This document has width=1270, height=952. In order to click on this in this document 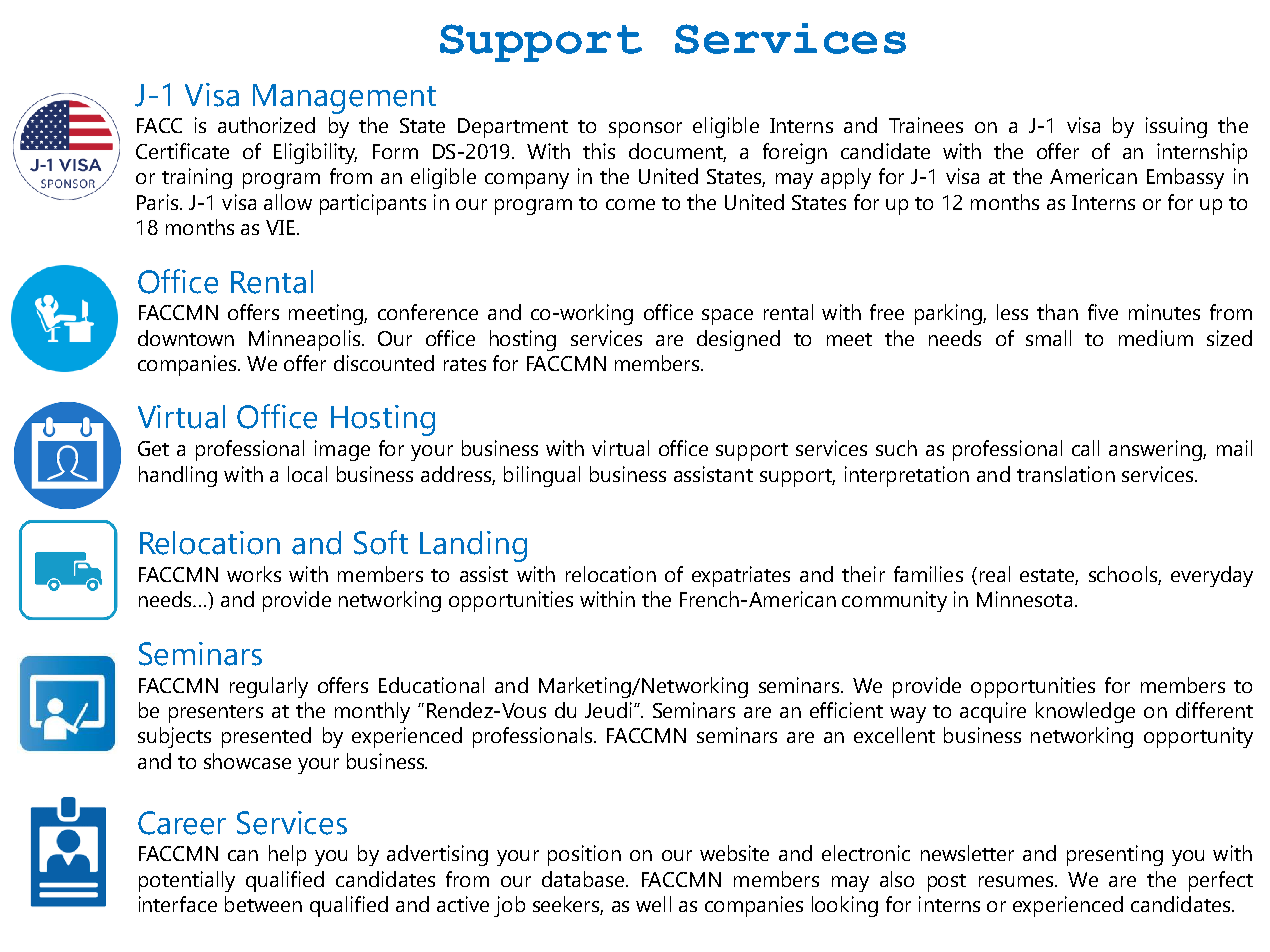, I will do `click(599, 151)`.
